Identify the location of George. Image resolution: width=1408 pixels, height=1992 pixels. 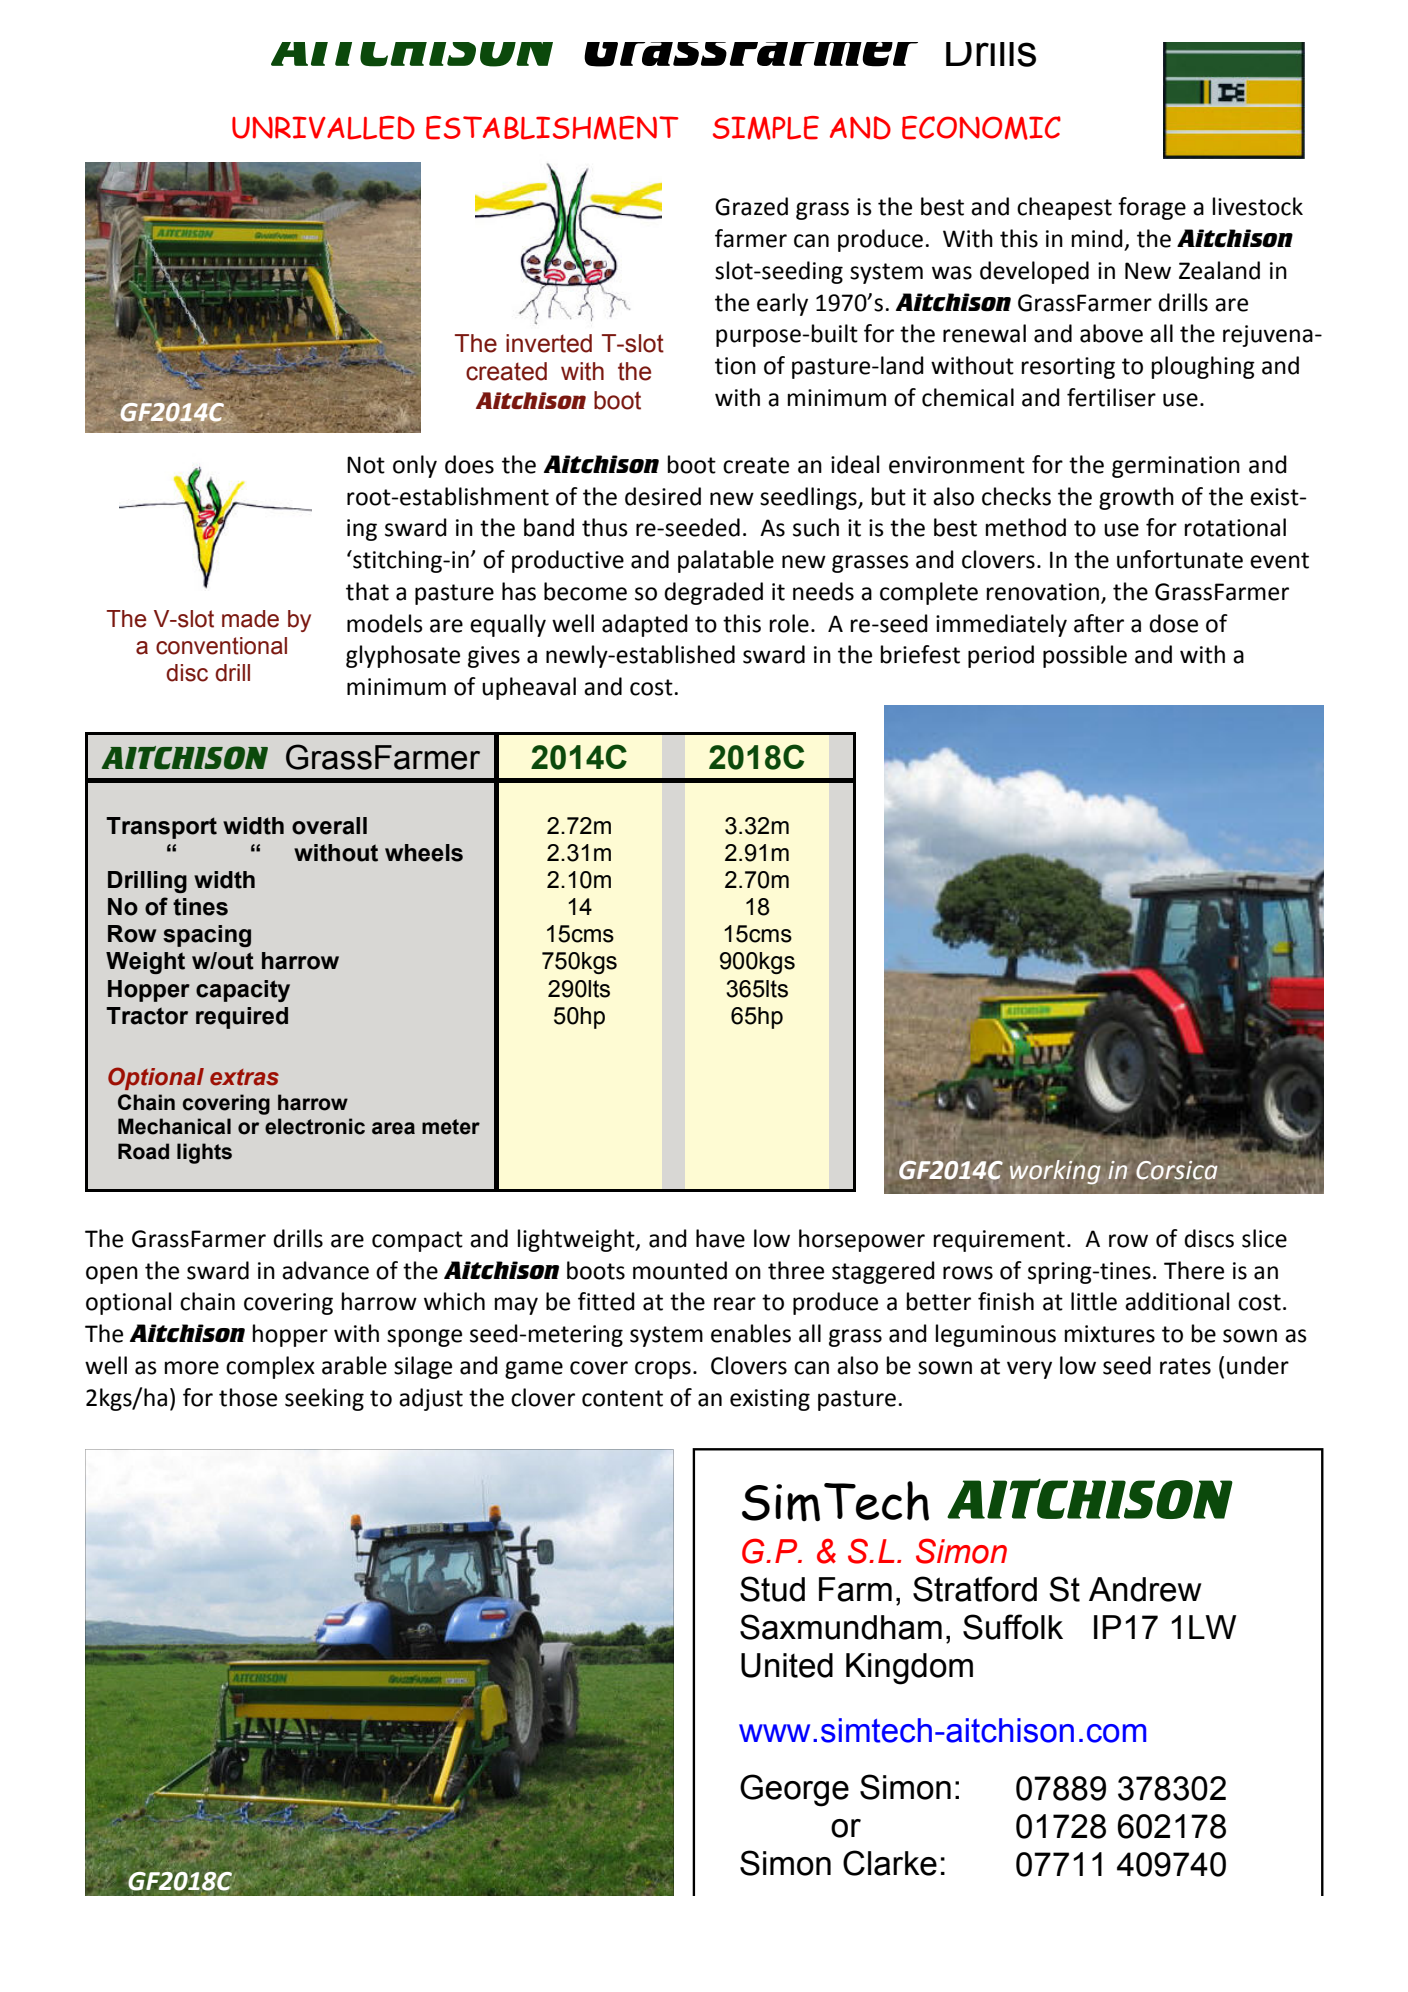
(794, 1790).
